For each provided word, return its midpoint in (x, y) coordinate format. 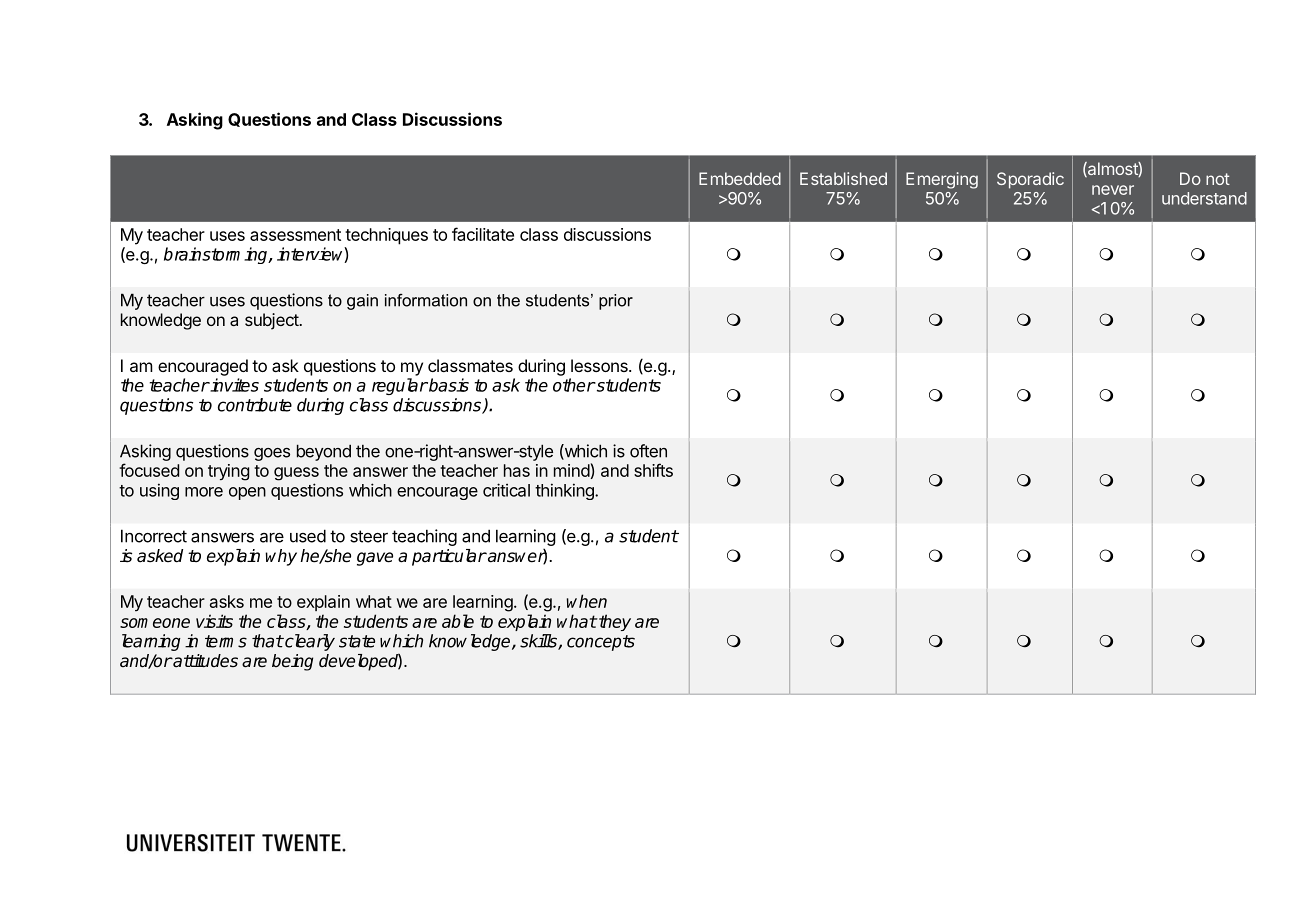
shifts (653, 470)
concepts (601, 643)
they (614, 622)
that (267, 641)
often (648, 451)
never (1113, 190)
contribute (255, 405)
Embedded (740, 178)
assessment (295, 235)
